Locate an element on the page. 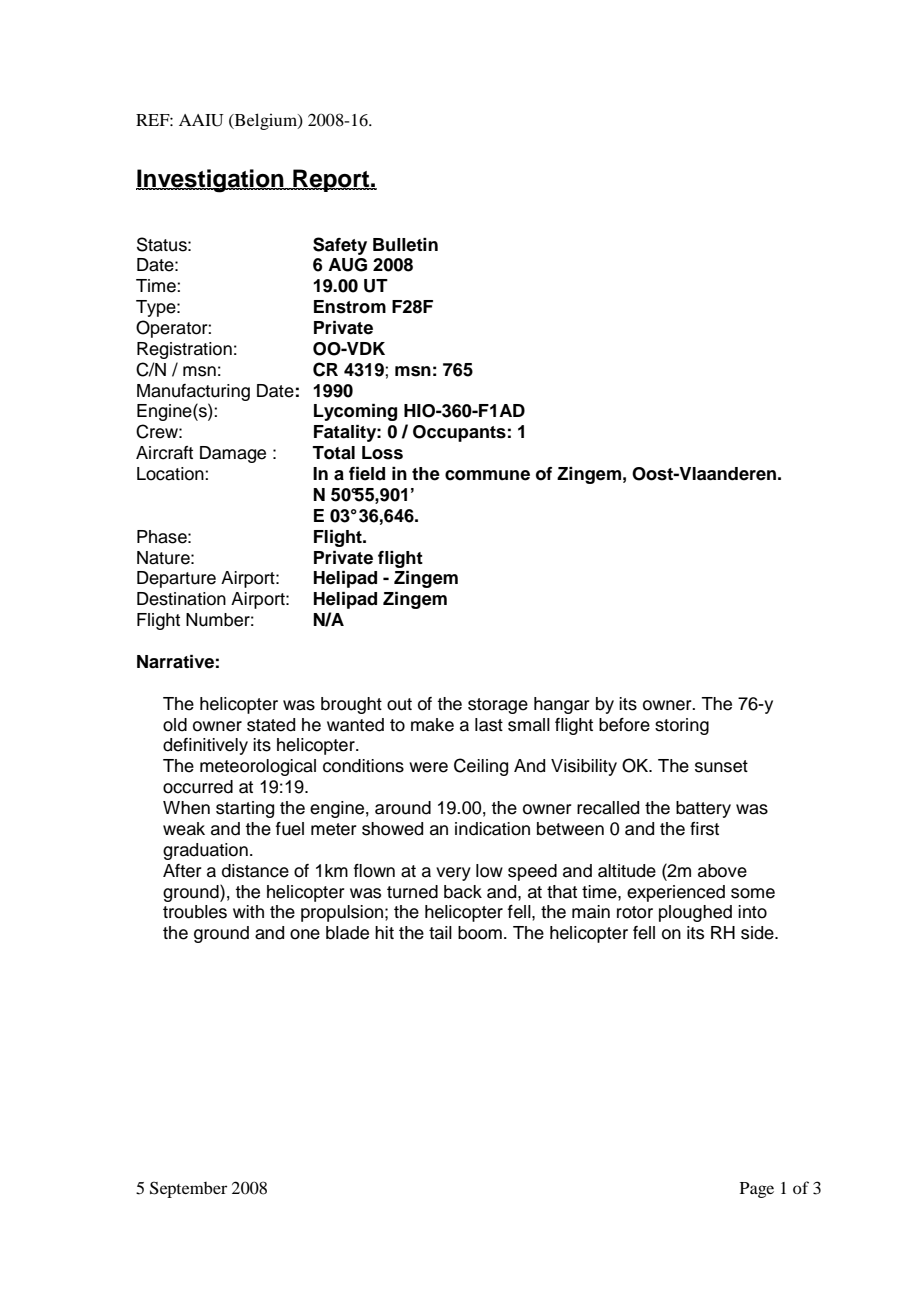 The width and height of the page is (924, 1308). AUG is located at coordinates (347, 265).
